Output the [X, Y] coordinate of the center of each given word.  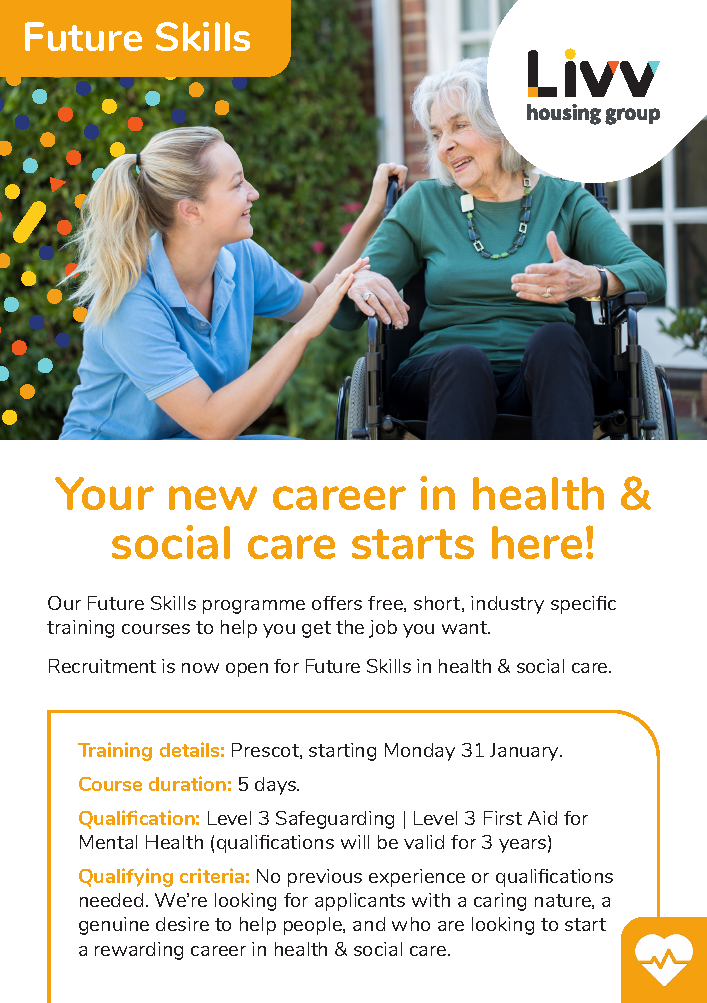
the [350, 627]
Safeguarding [335, 820]
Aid [542, 818]
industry [507, 605]
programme [254, 607]
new [213, 498]
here [537, 542]
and [369, 924]
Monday [420, 752]
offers [337, 603]
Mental [108, 842]
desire [182, 924]
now [200, 668]
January [525, 752]
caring [500, 902]
